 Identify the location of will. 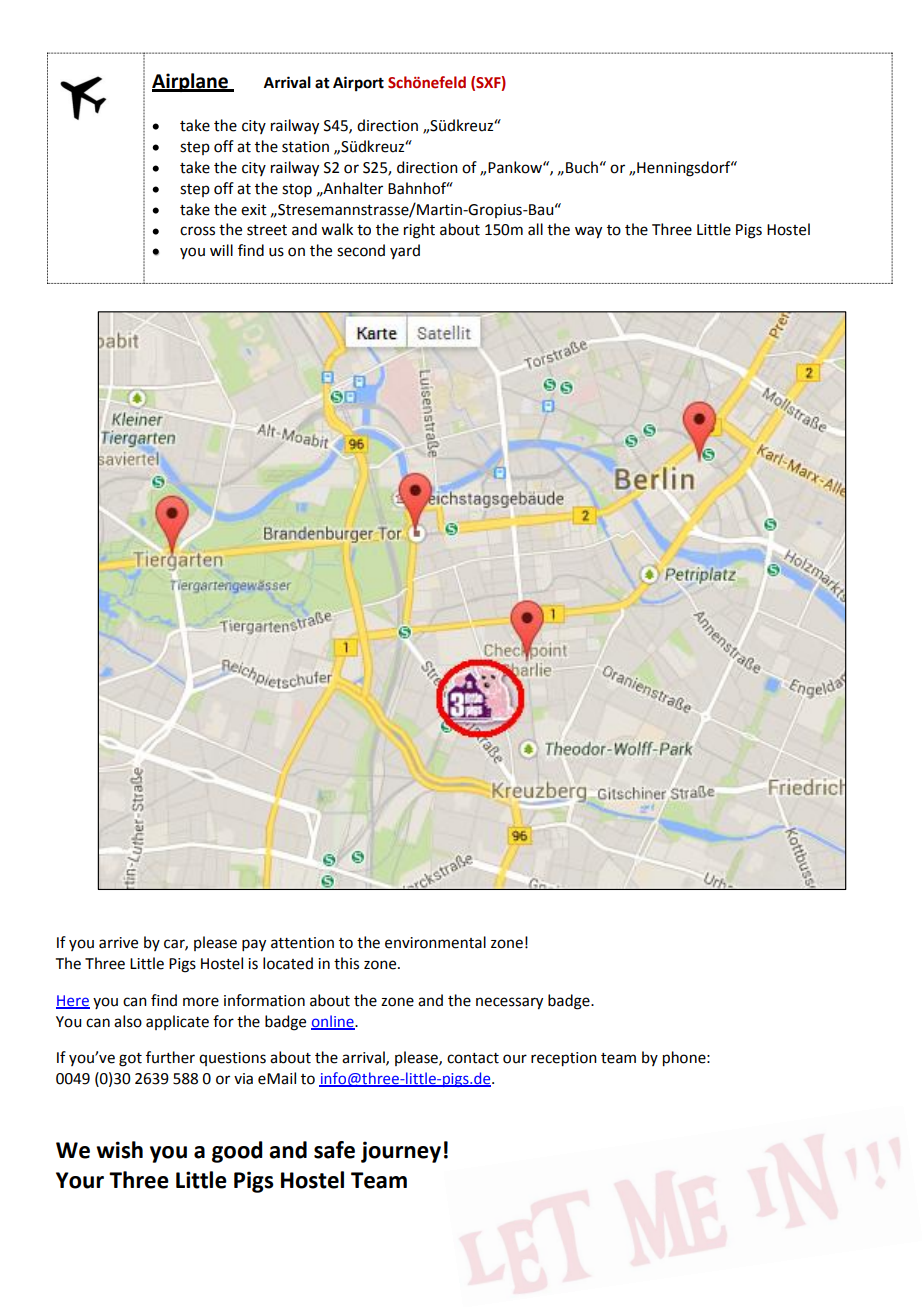
(221, 250).
